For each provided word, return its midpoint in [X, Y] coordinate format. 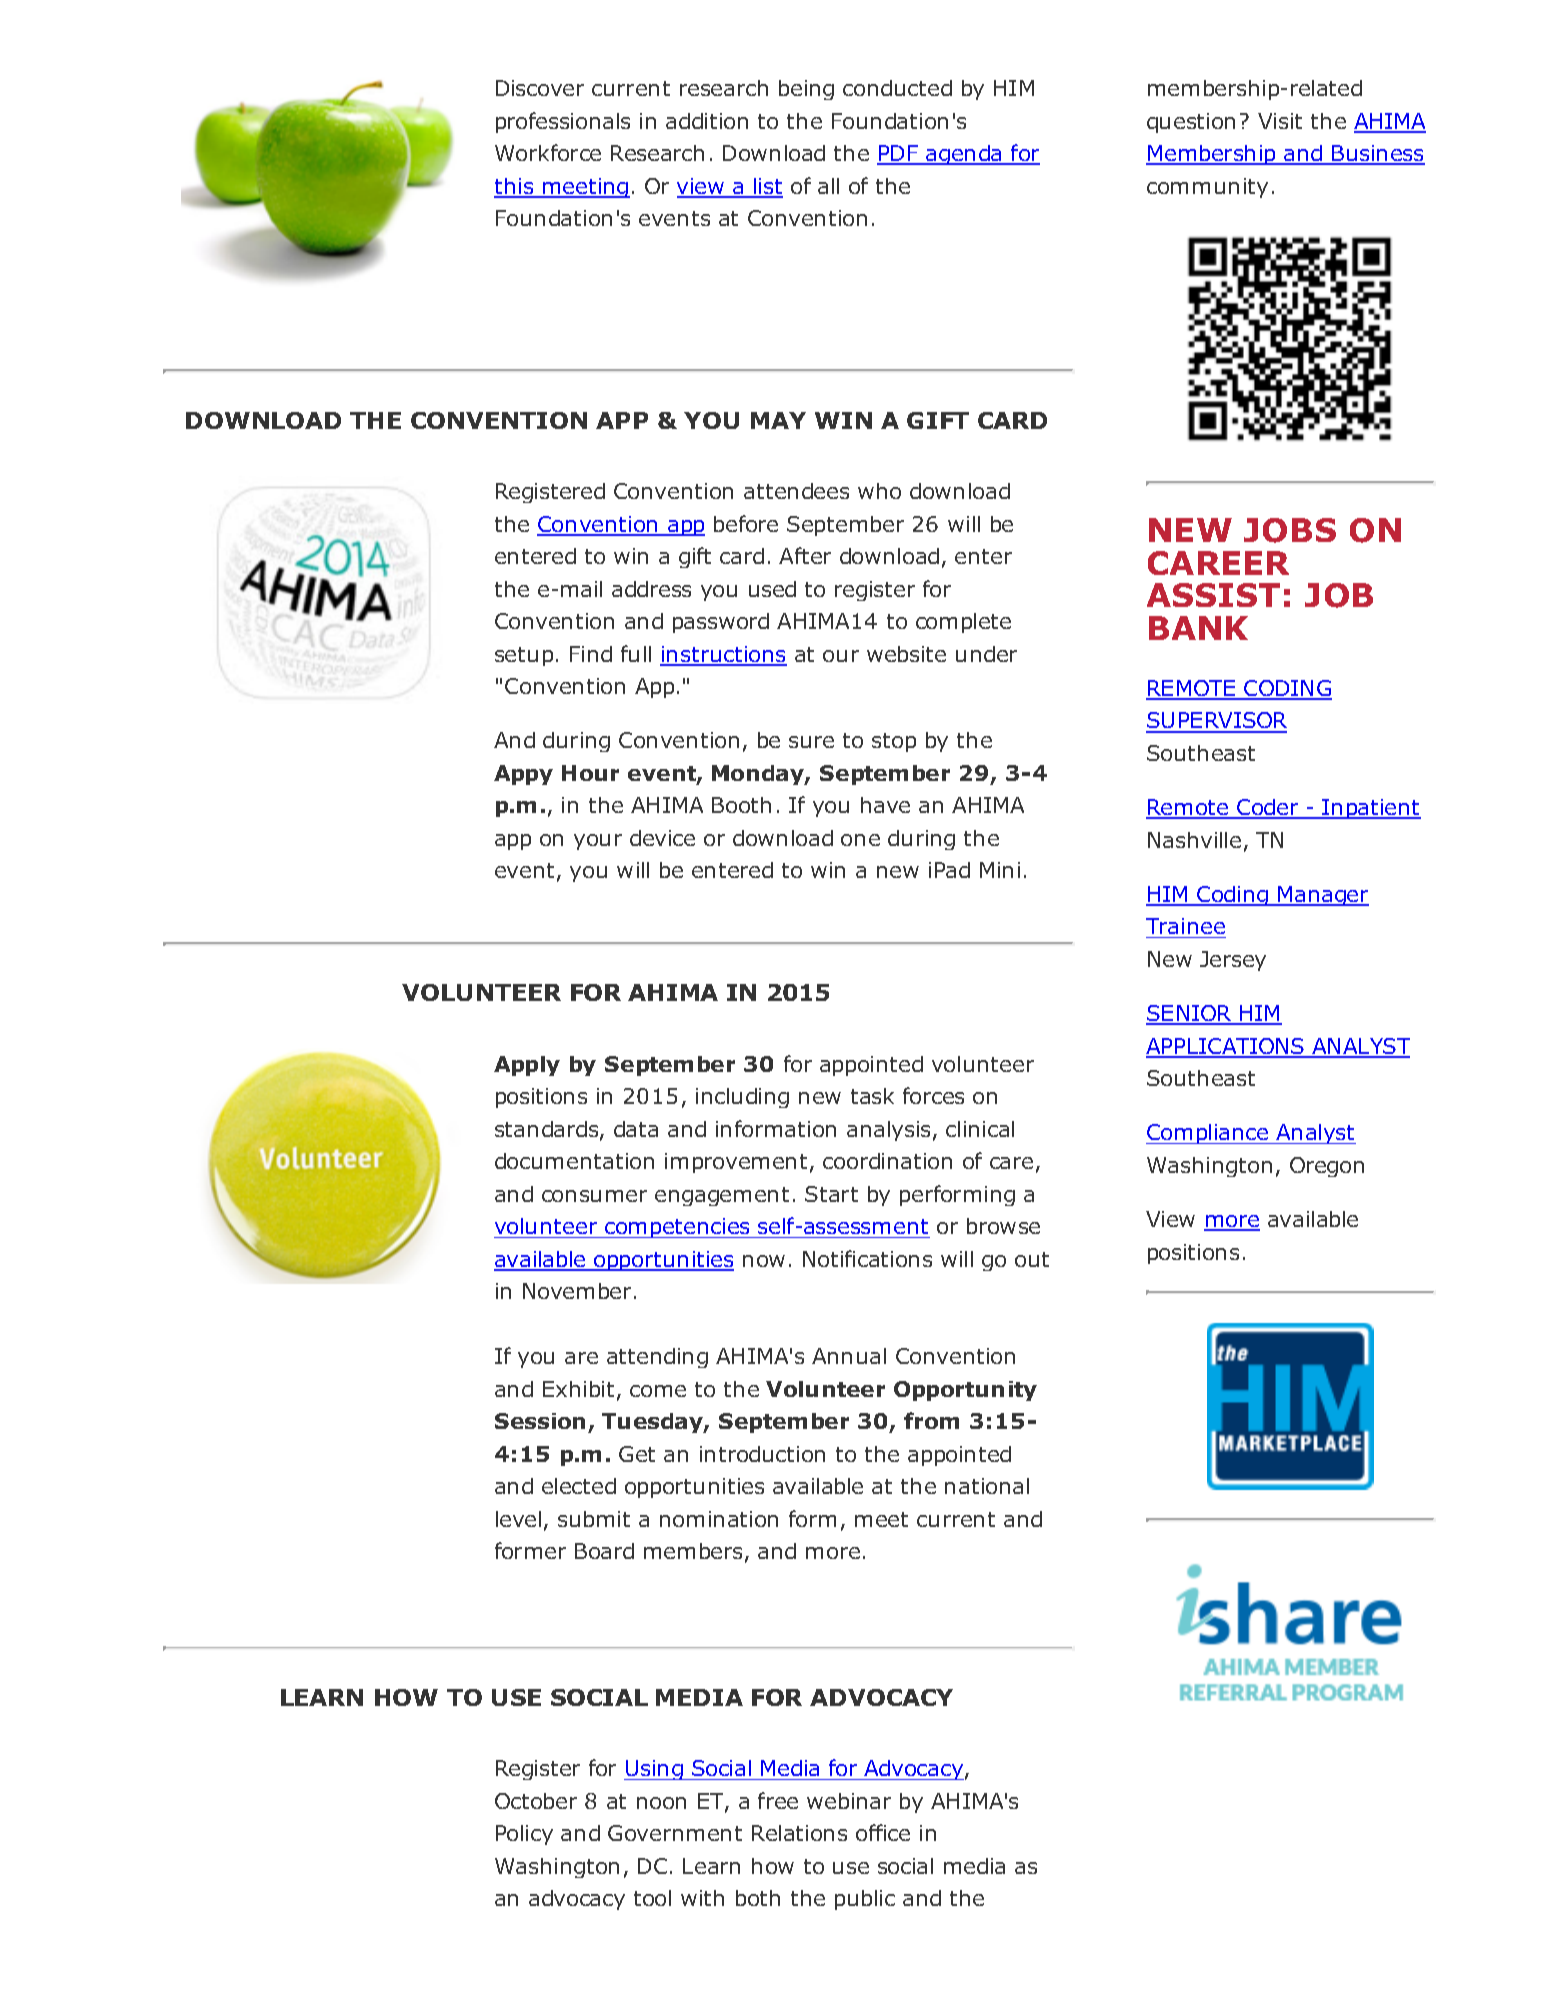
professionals [563, 122]
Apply [527, 1066]
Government [675, 1833]
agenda [965, 155]
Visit [1280, 121]
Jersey [1233, 961]
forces [933, 1095]
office [883, 1832]
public [865, 1900]
